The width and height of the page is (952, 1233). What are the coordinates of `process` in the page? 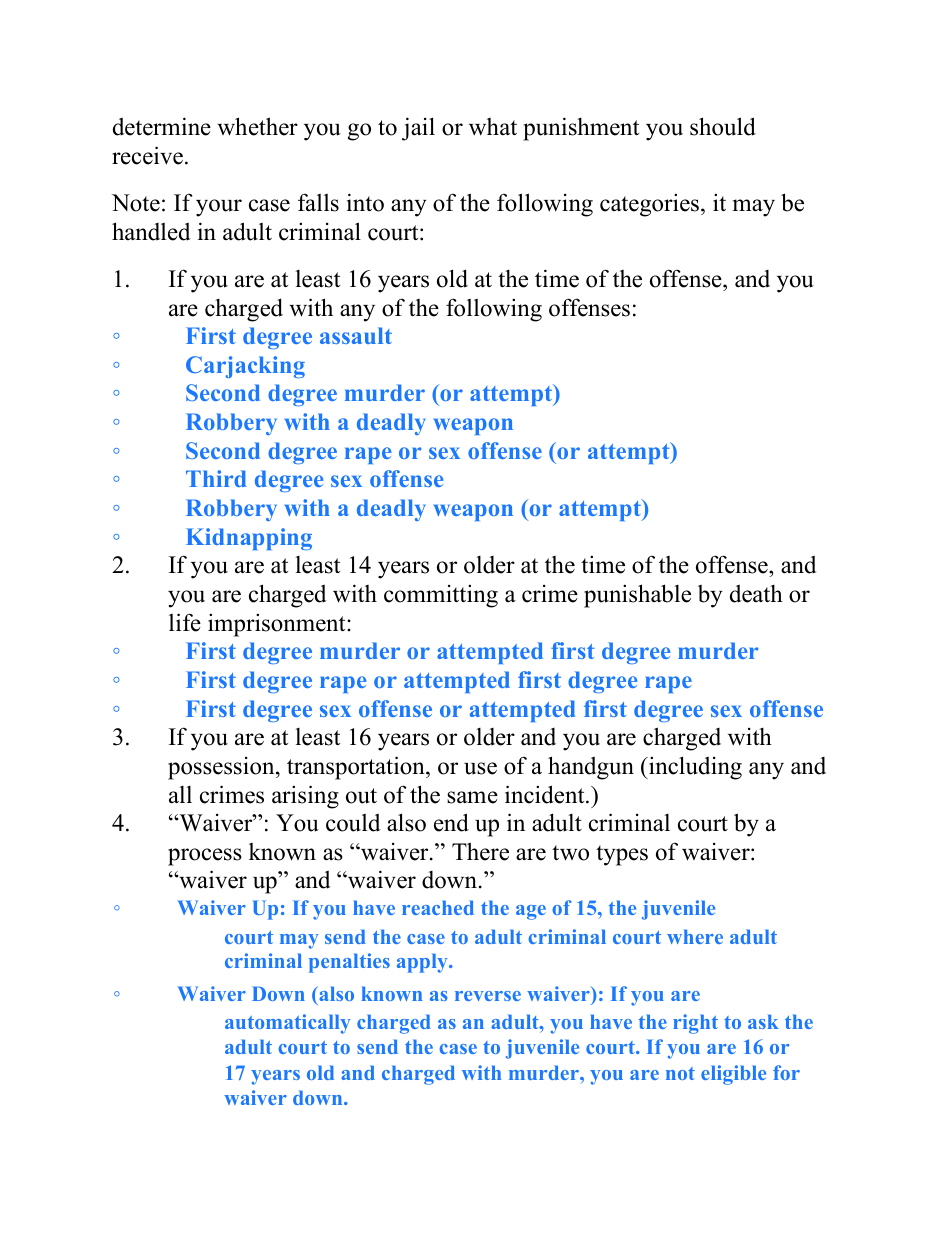 It's located at (205, 857).
